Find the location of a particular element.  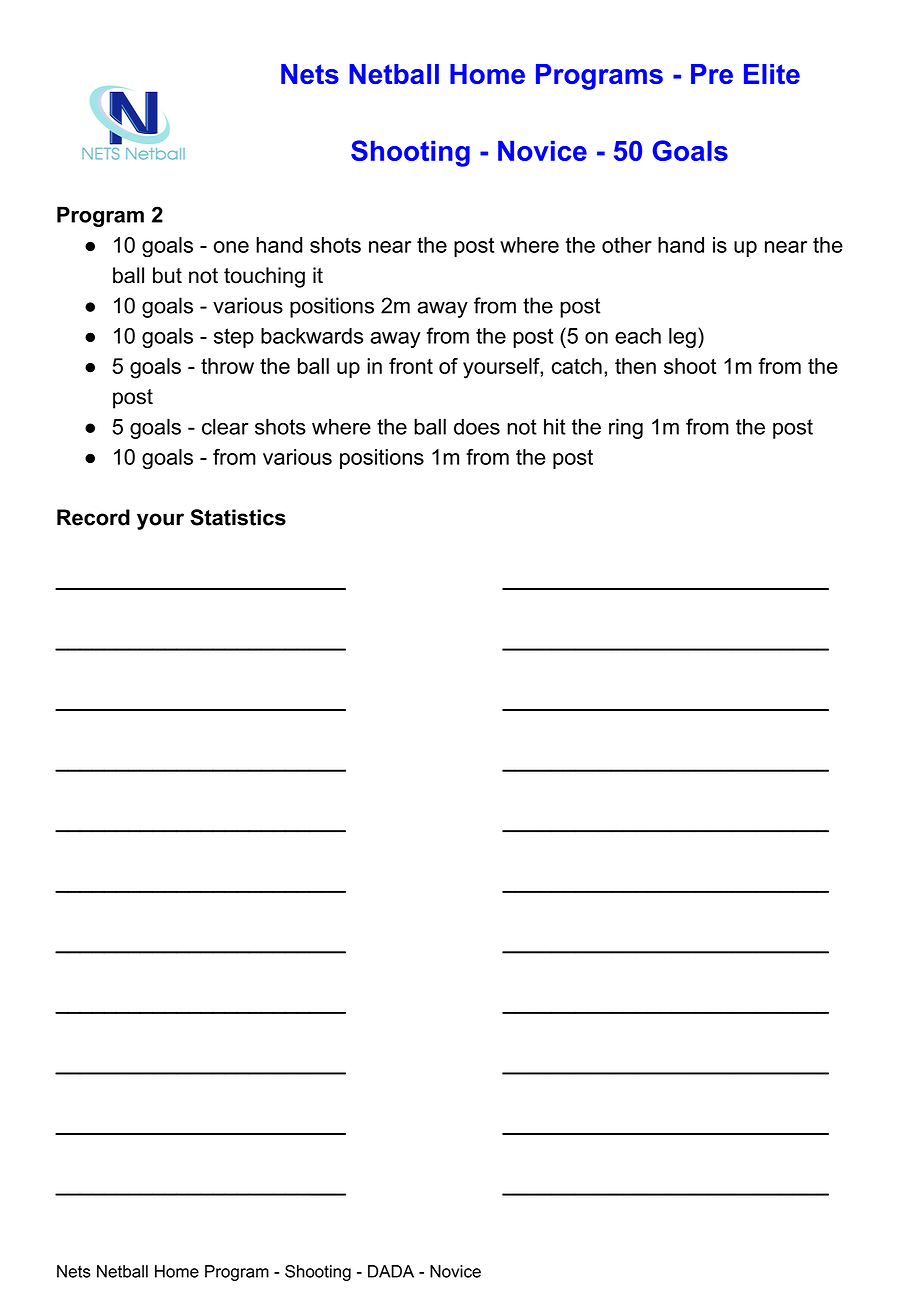

DADA is located at coordinates (391, 1271).
